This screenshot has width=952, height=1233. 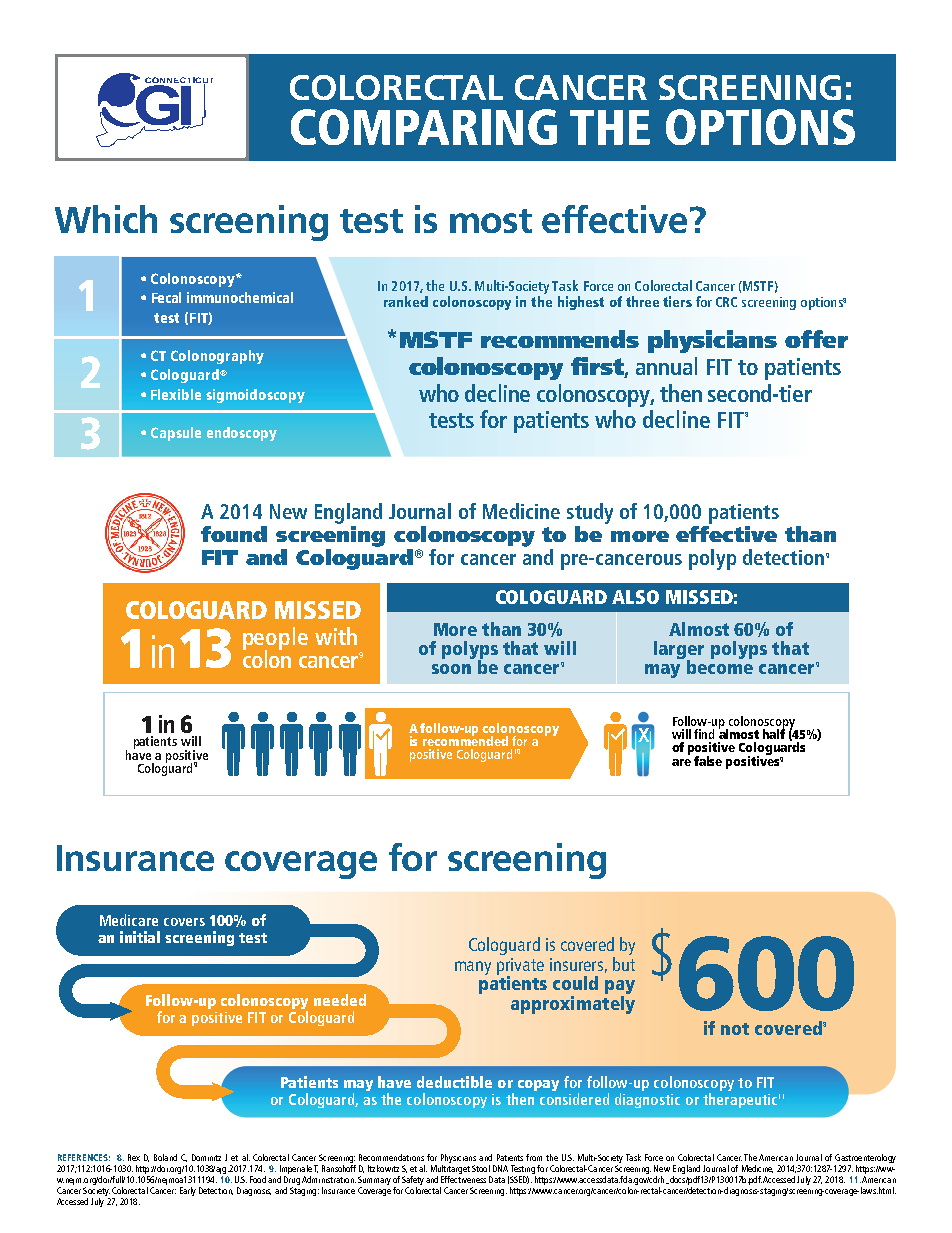 I want to click on COMPARING, so click(x=424, y=127).
